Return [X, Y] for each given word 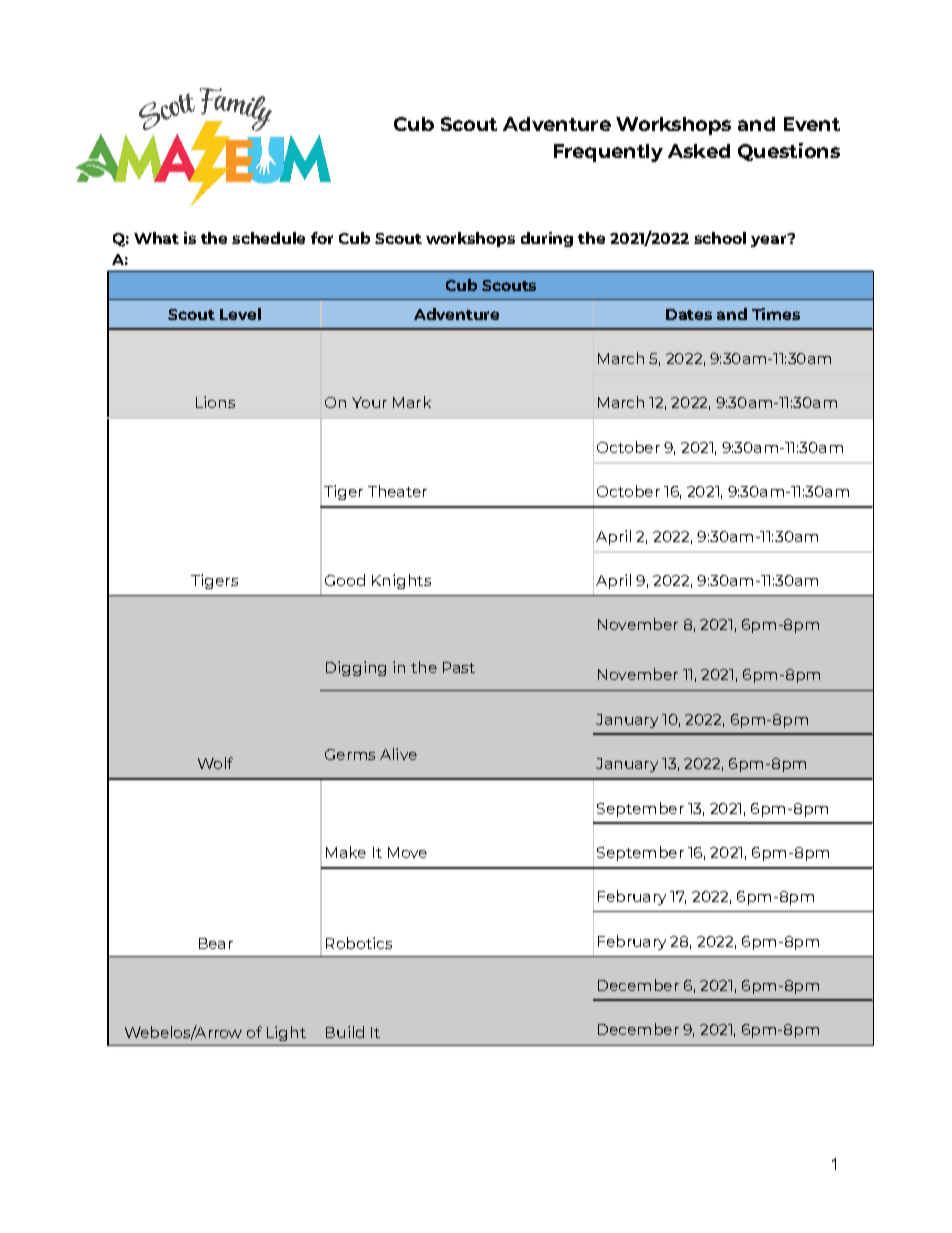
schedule [268, 238]
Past [459, 667]
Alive [398, 754]
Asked [699, 151]
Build [345, 1032]
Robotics [359, 943]
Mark [412, 402]
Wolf [215, 763]
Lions [215, 402]
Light [286, 1033]
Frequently [608, 153]
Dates [689, 314]
